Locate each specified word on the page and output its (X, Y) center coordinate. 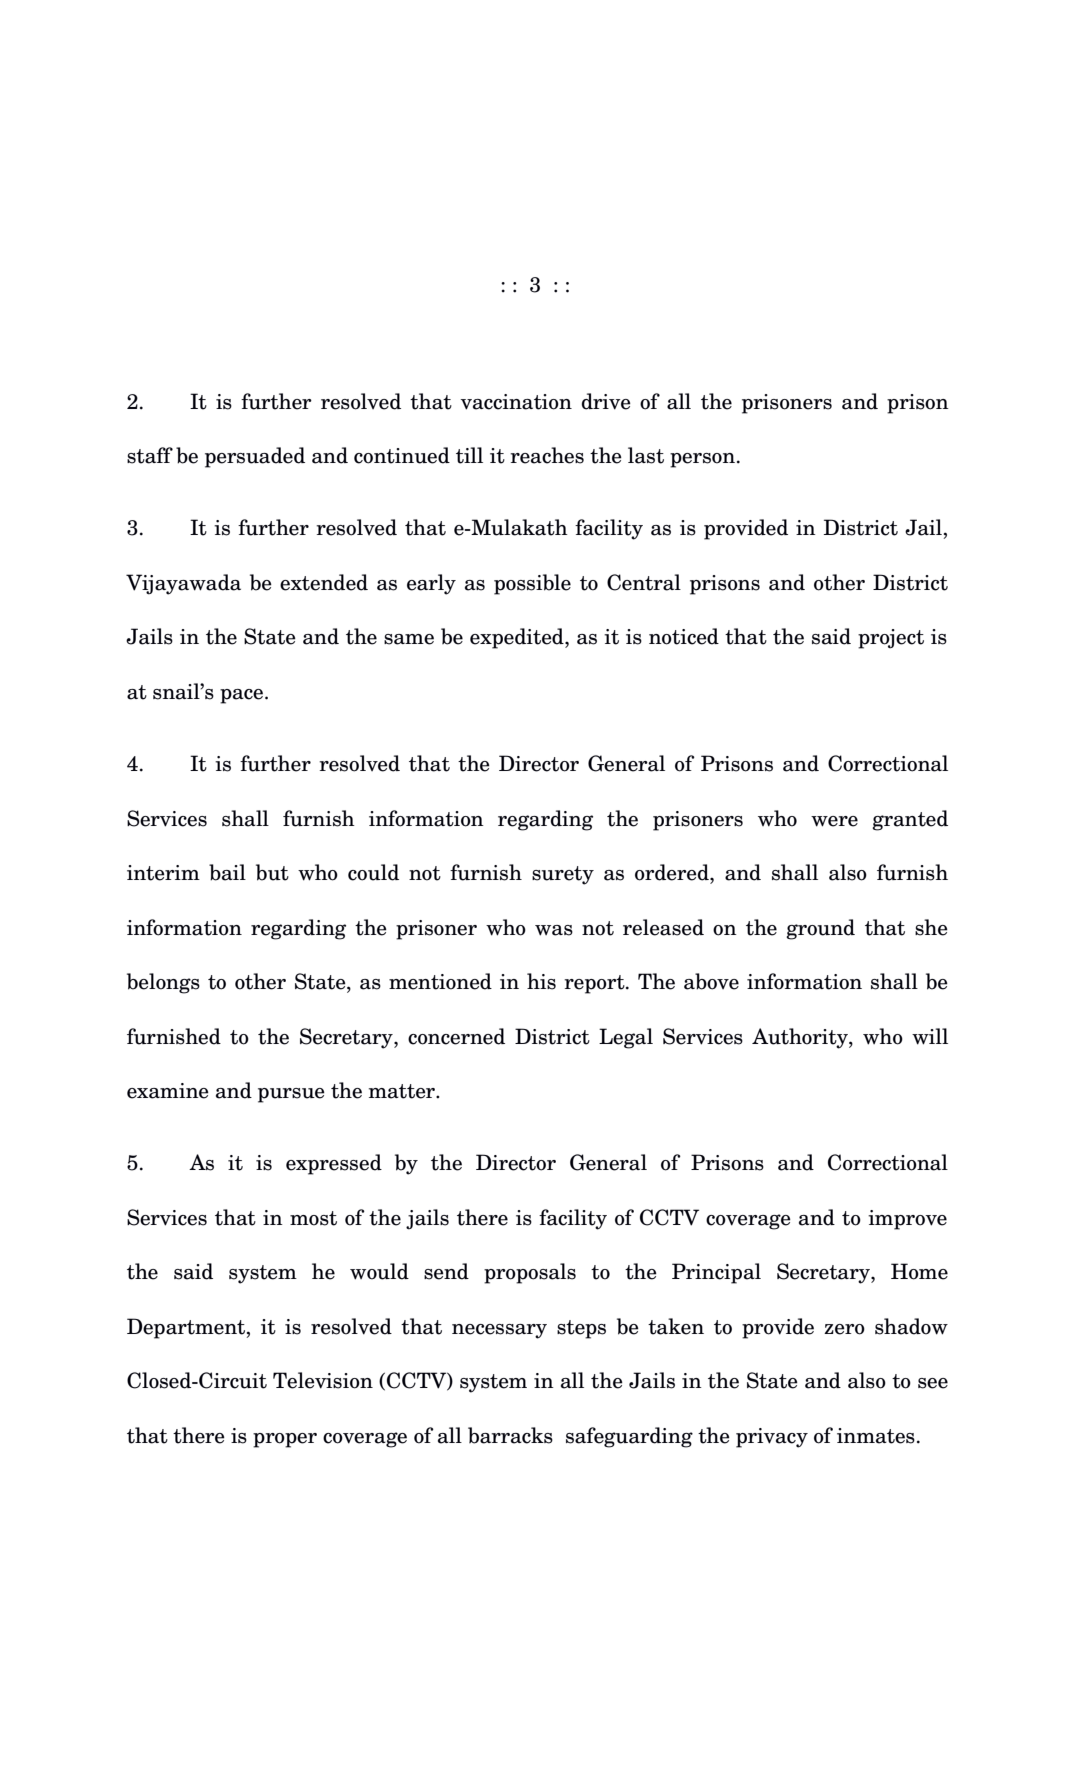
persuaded (255, 457)
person (702, 460)
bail (227, 872)
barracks (510, 1435)
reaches (547, 455)
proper (285, 1440)
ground (820, 929)
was (554, 930)
